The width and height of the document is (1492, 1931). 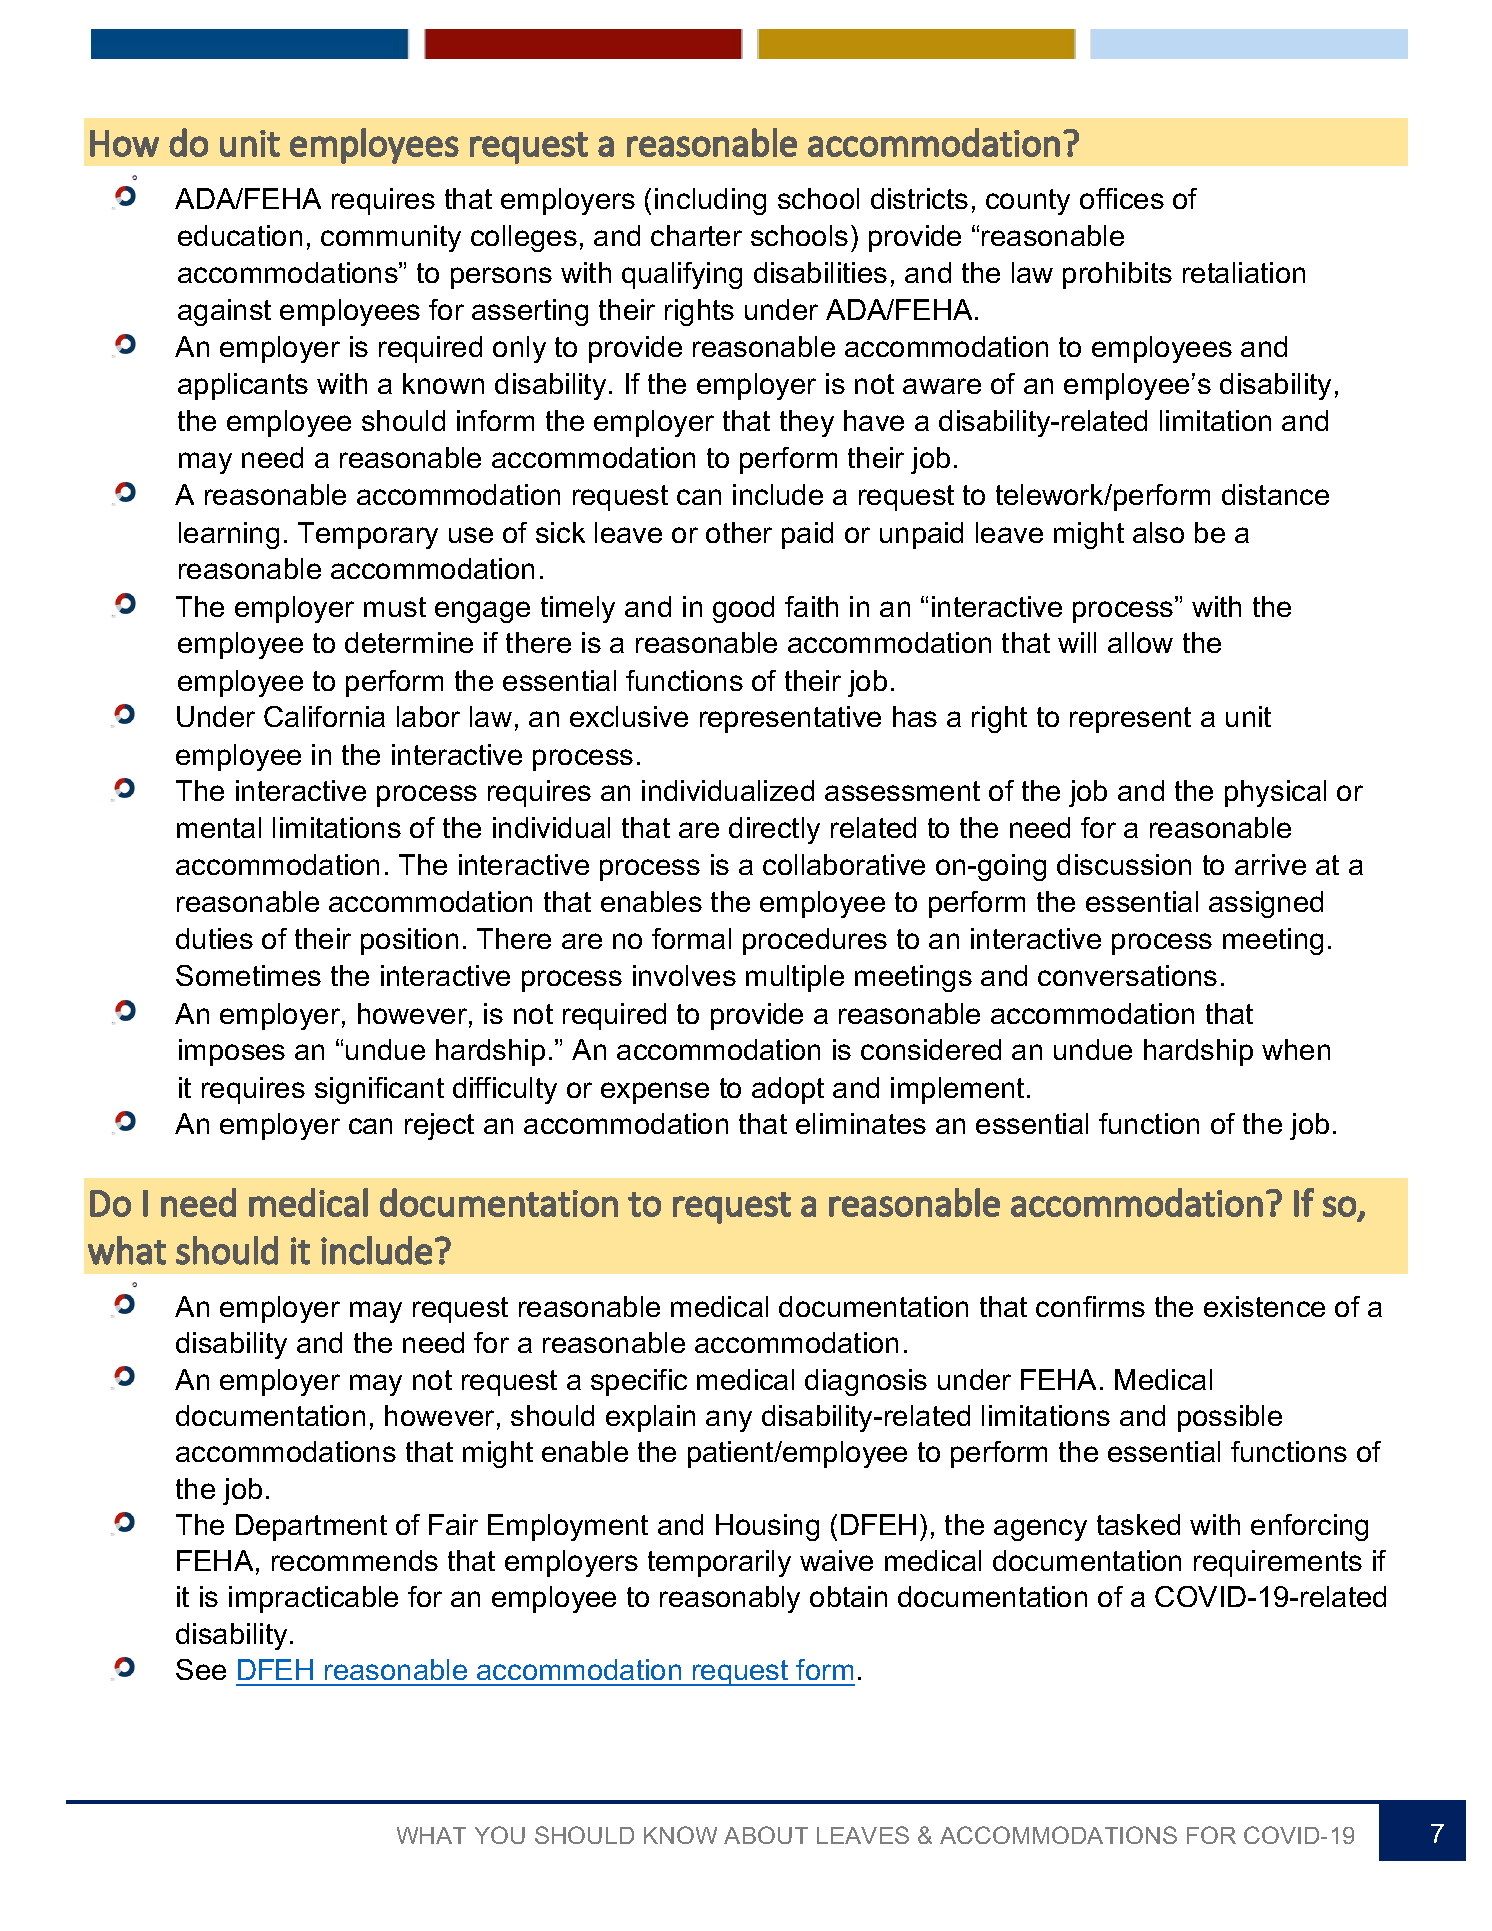 I want to click on confirms, so click(x=1090, y=1306).
